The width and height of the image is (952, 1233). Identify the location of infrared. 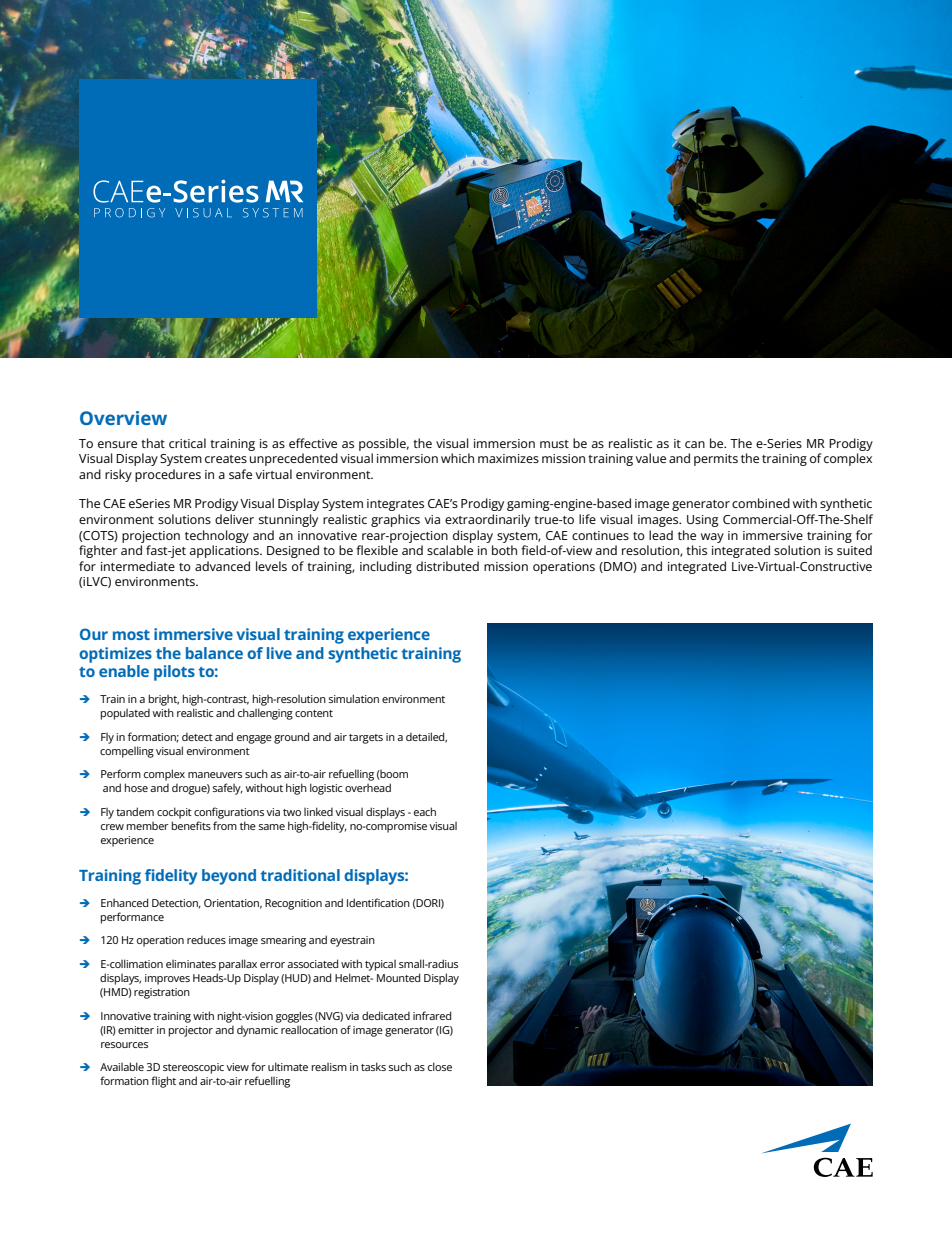
(432, 1015).
